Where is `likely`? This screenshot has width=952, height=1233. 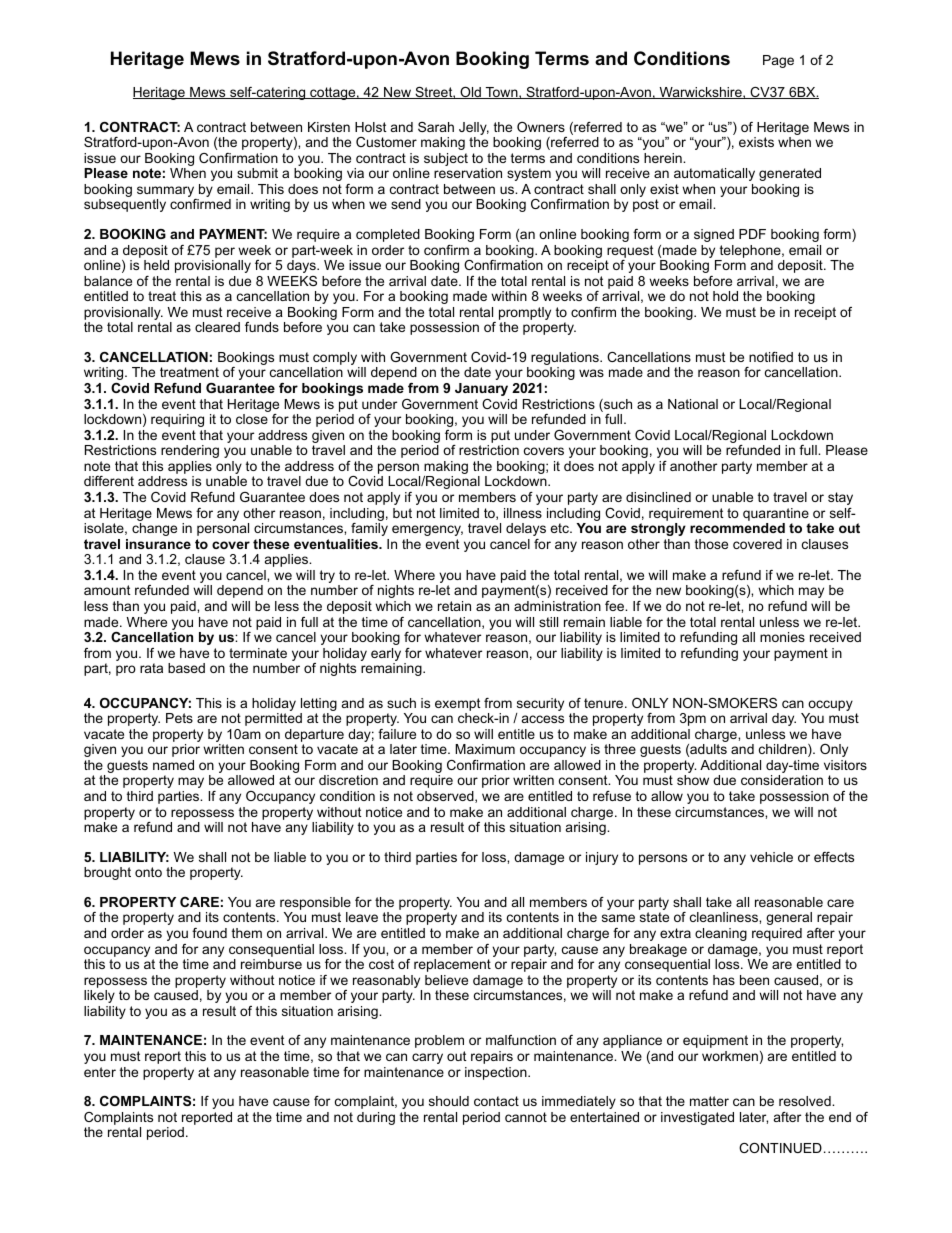
likely is located at coordinates (99, 996).
